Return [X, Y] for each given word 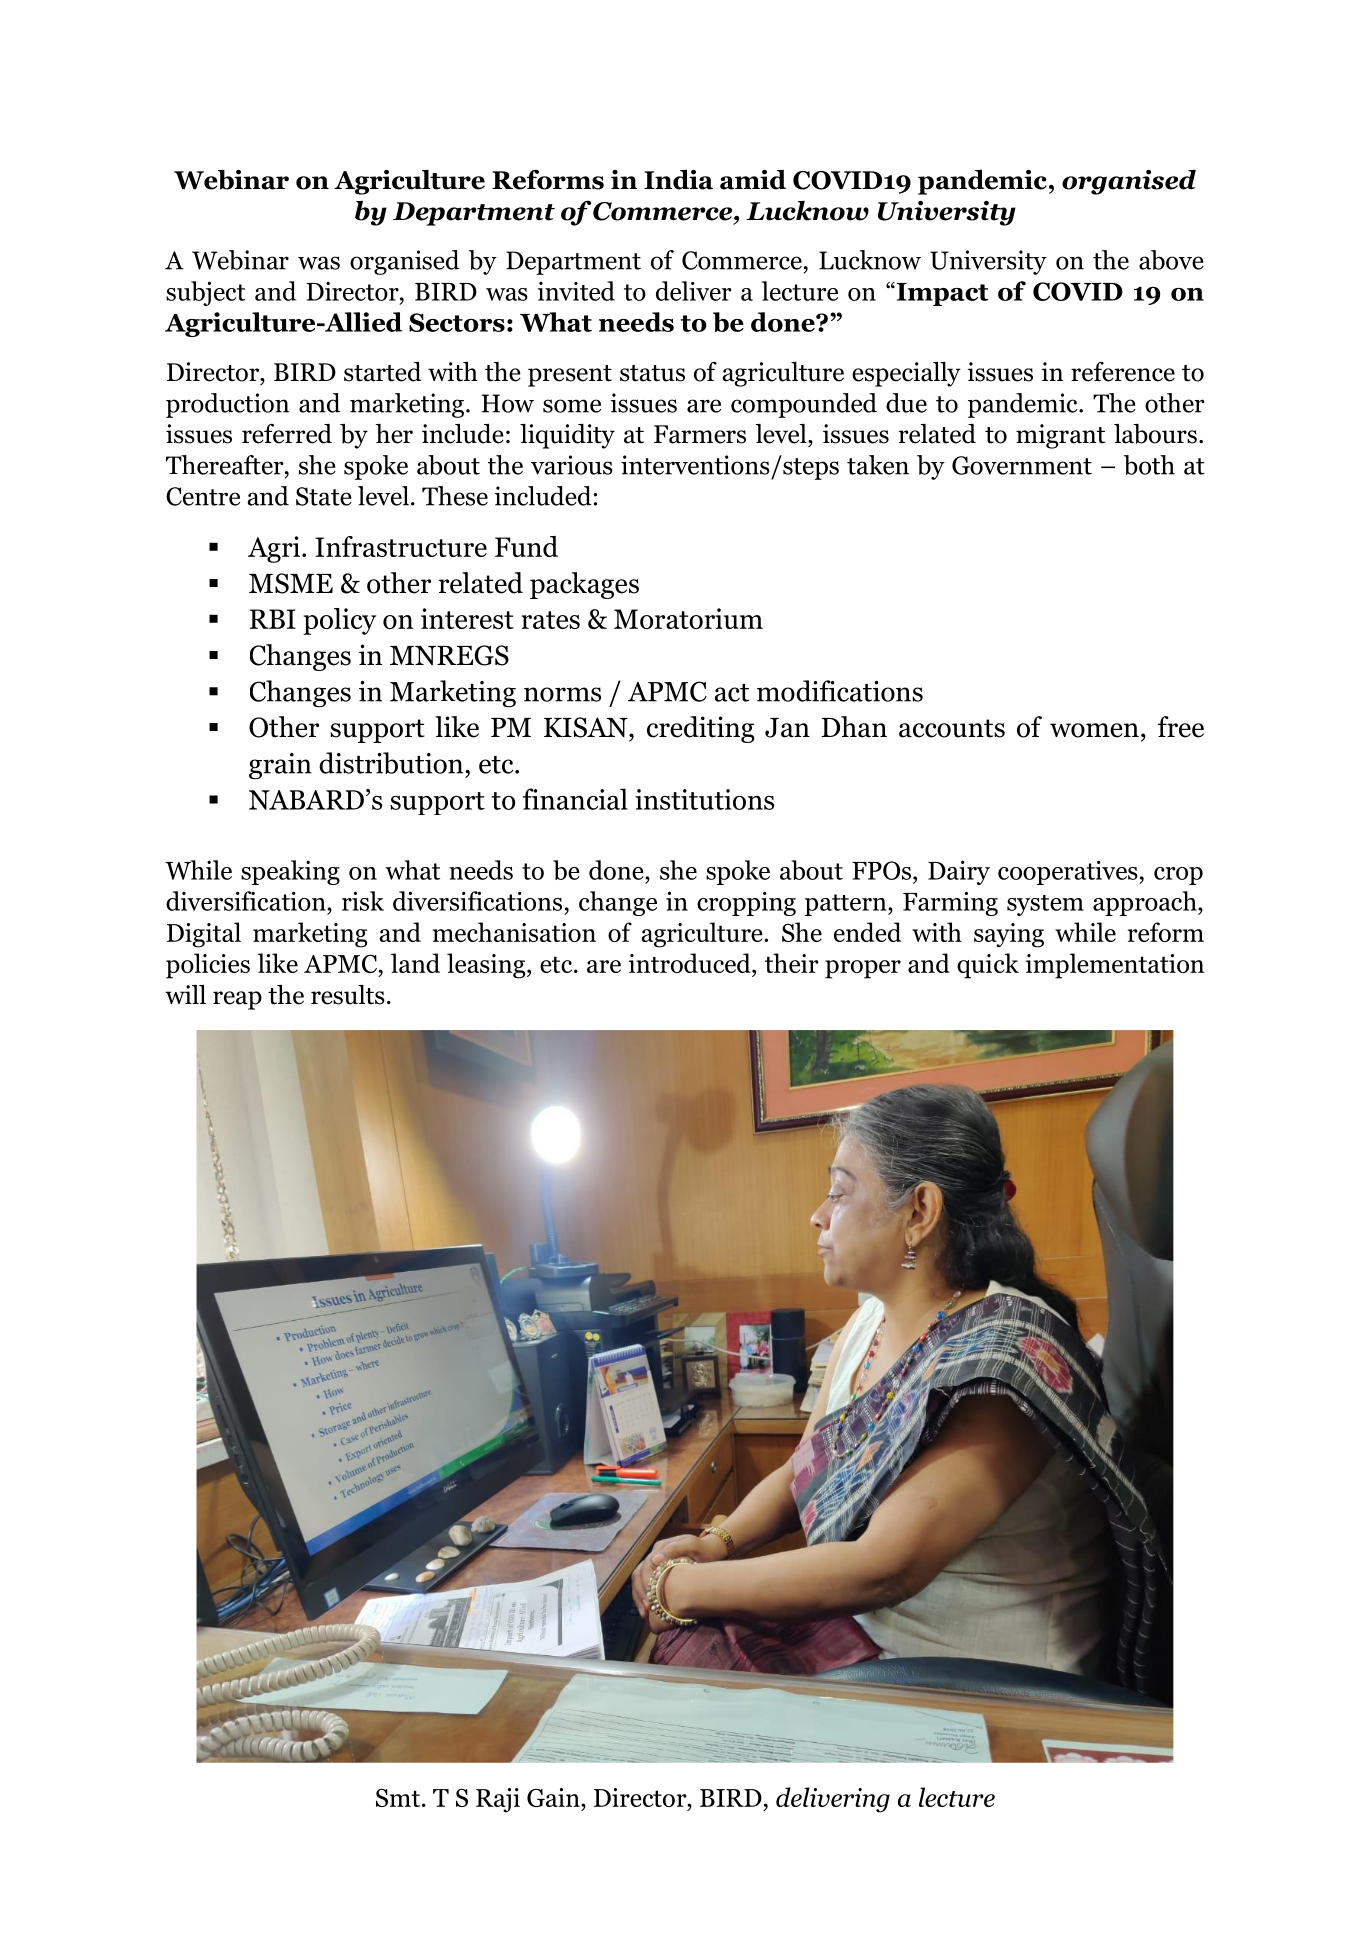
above [1171, 260]
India [678, 180]
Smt [398, 1797]
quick [988, 966]
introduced [691, 963]
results [348, 995]
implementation [1115, 966]
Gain [554, 1797]
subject [205, 293]
